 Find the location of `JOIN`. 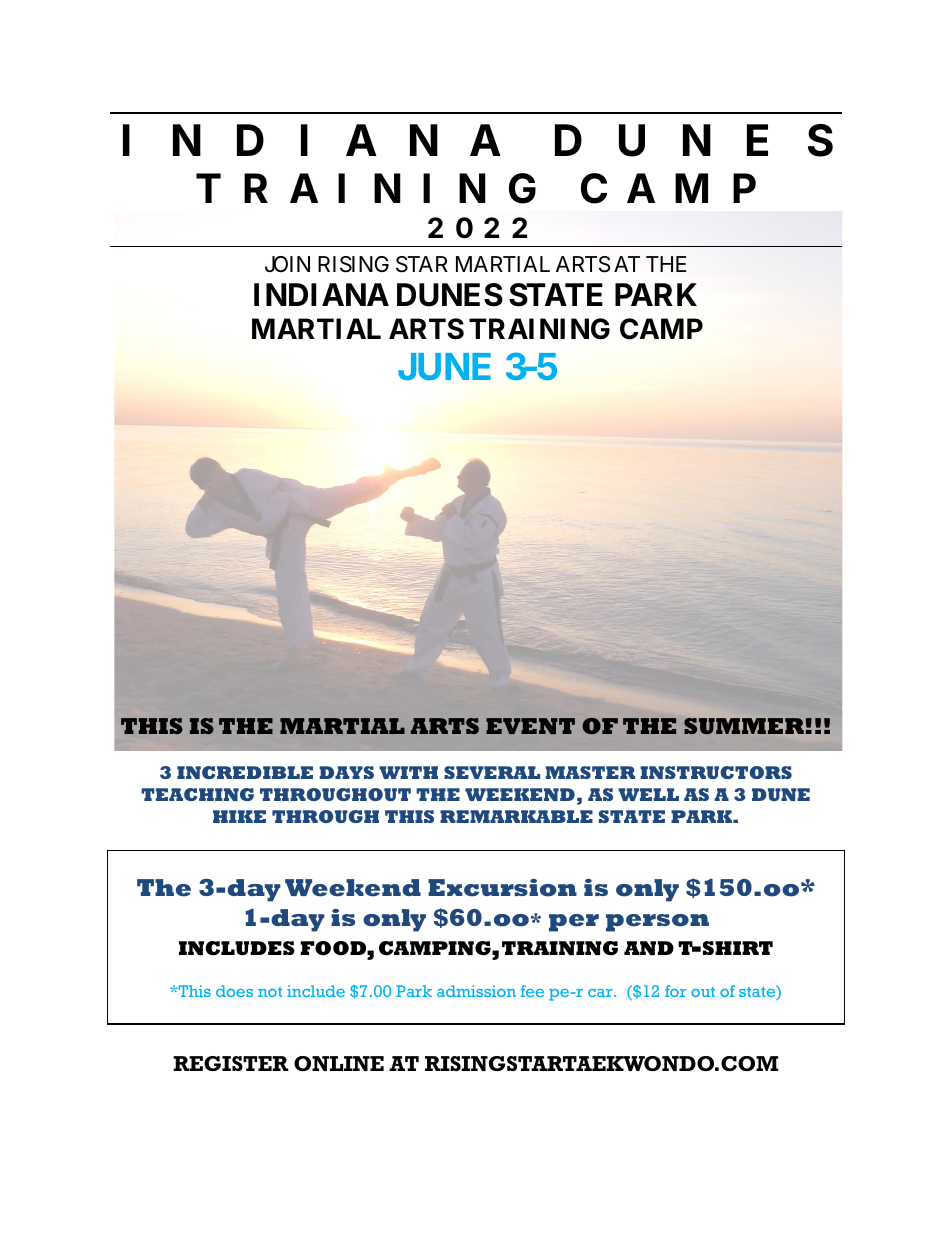

JOIN is located at coordinates (287, 264).
